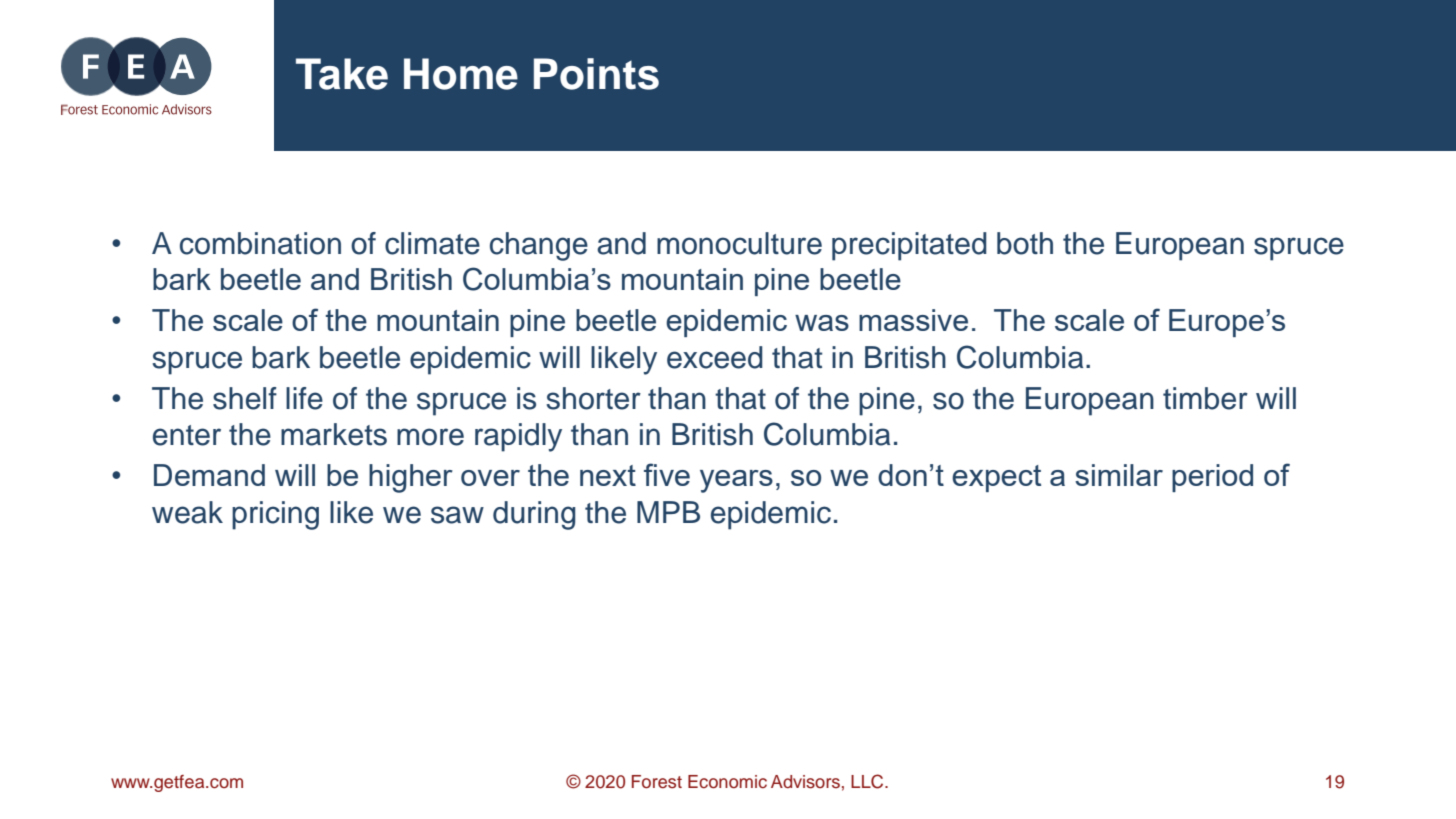 The height and width of the screenshot is (819, 1456). What do you see at coordinates (593, 398) in the screenshot?
I see `shorter` at bounding box center [593, 398].
